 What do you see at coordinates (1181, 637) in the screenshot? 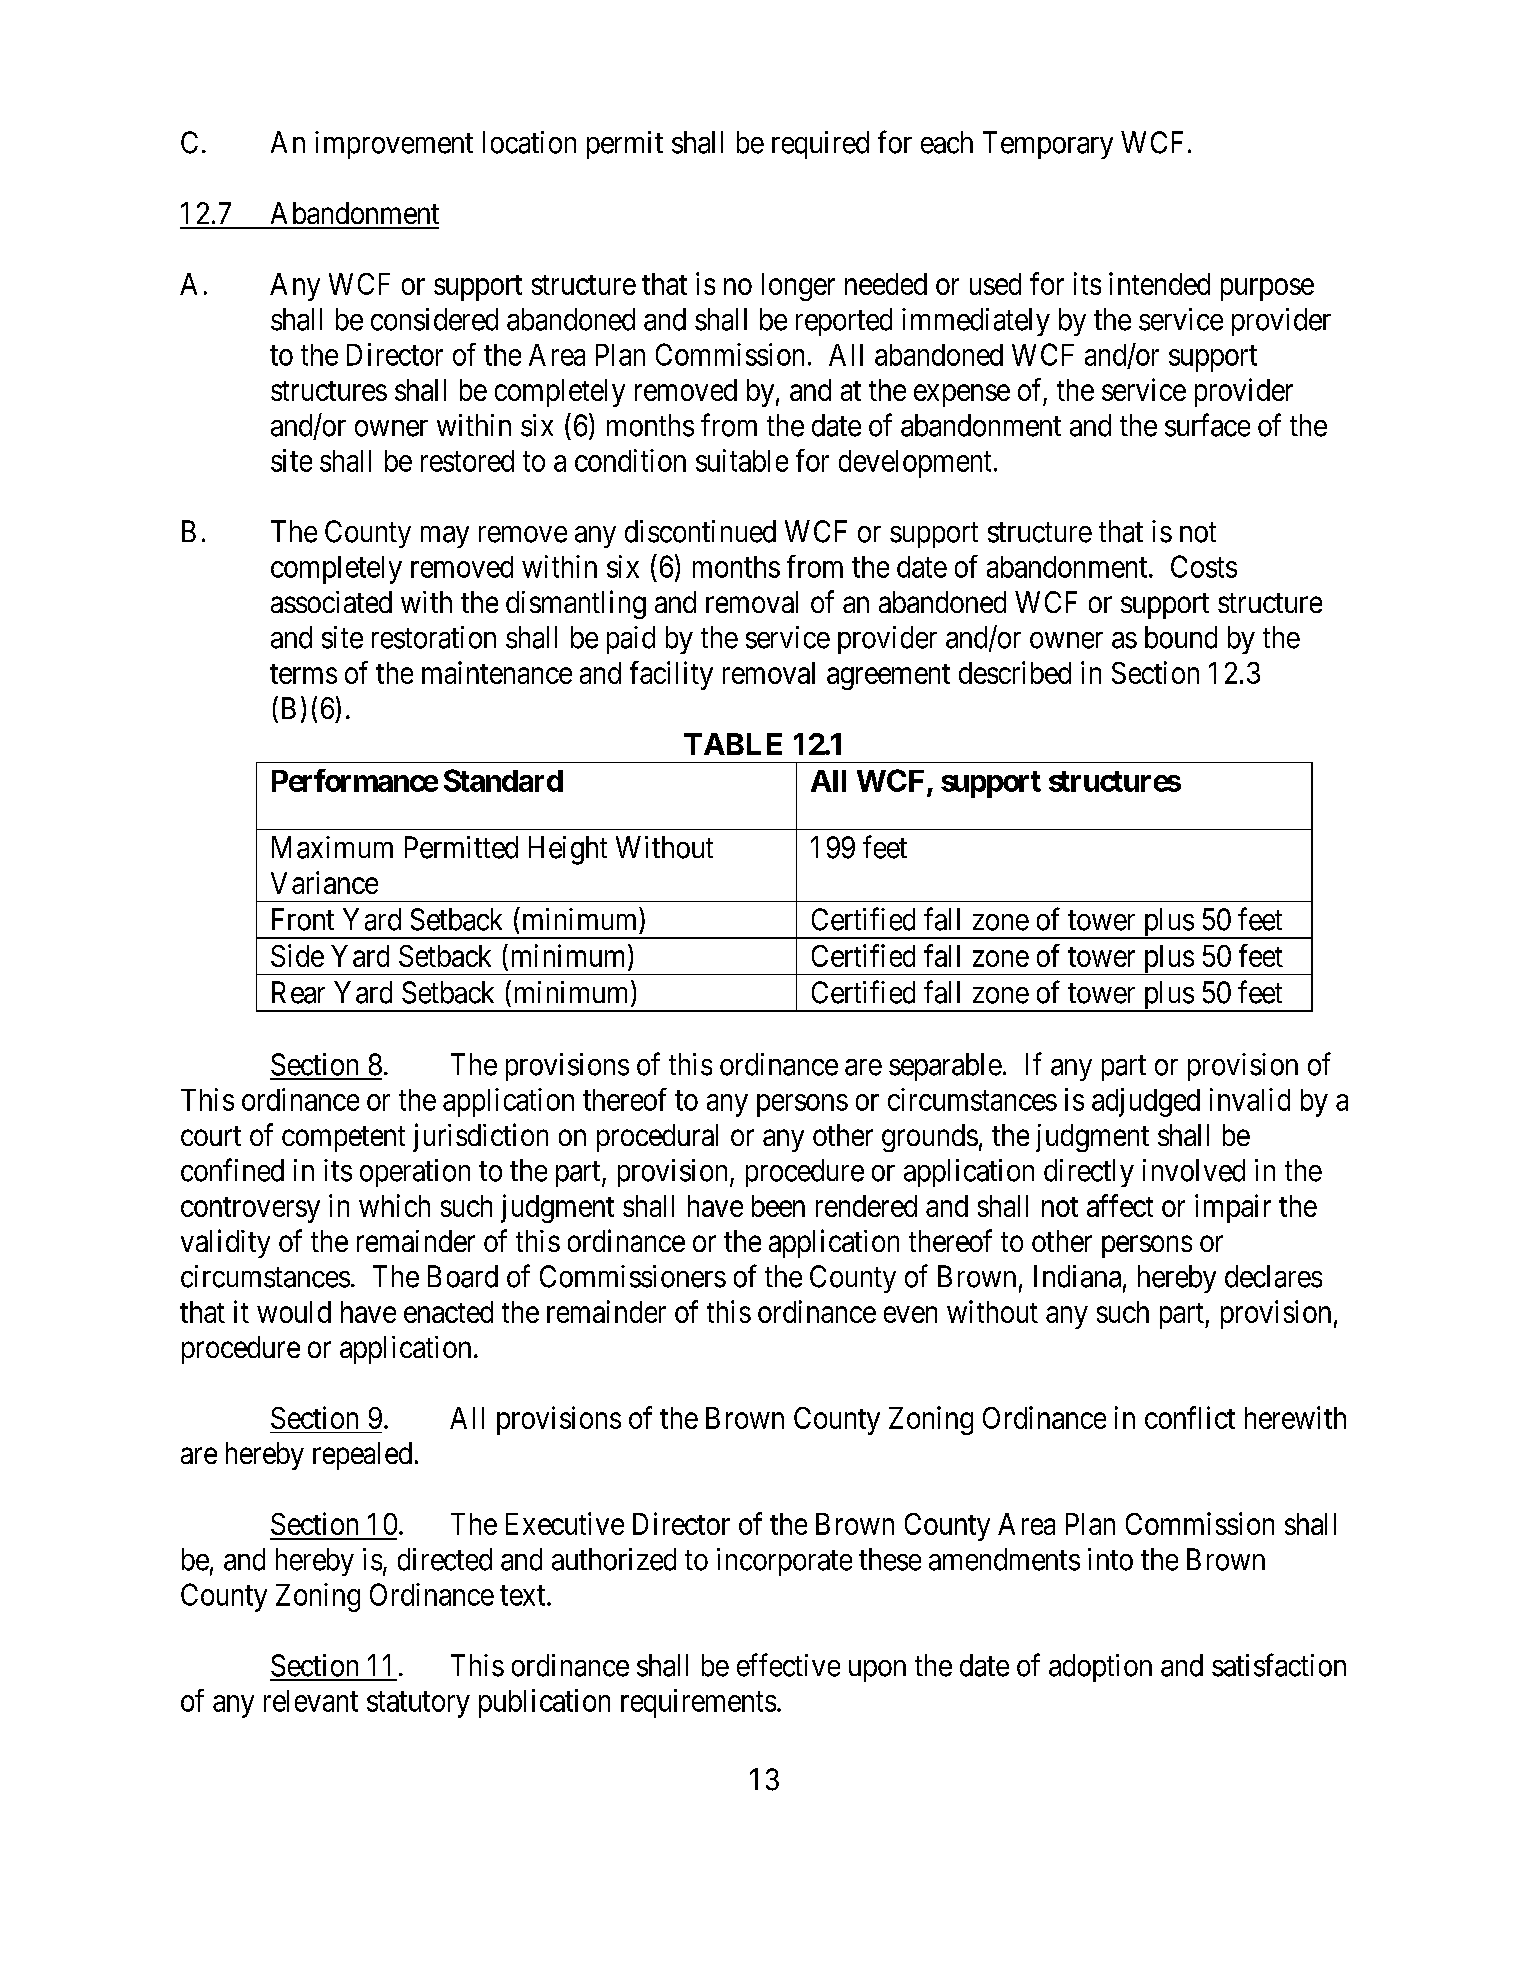
I see `bound` at bounding box center [1181, 637].
